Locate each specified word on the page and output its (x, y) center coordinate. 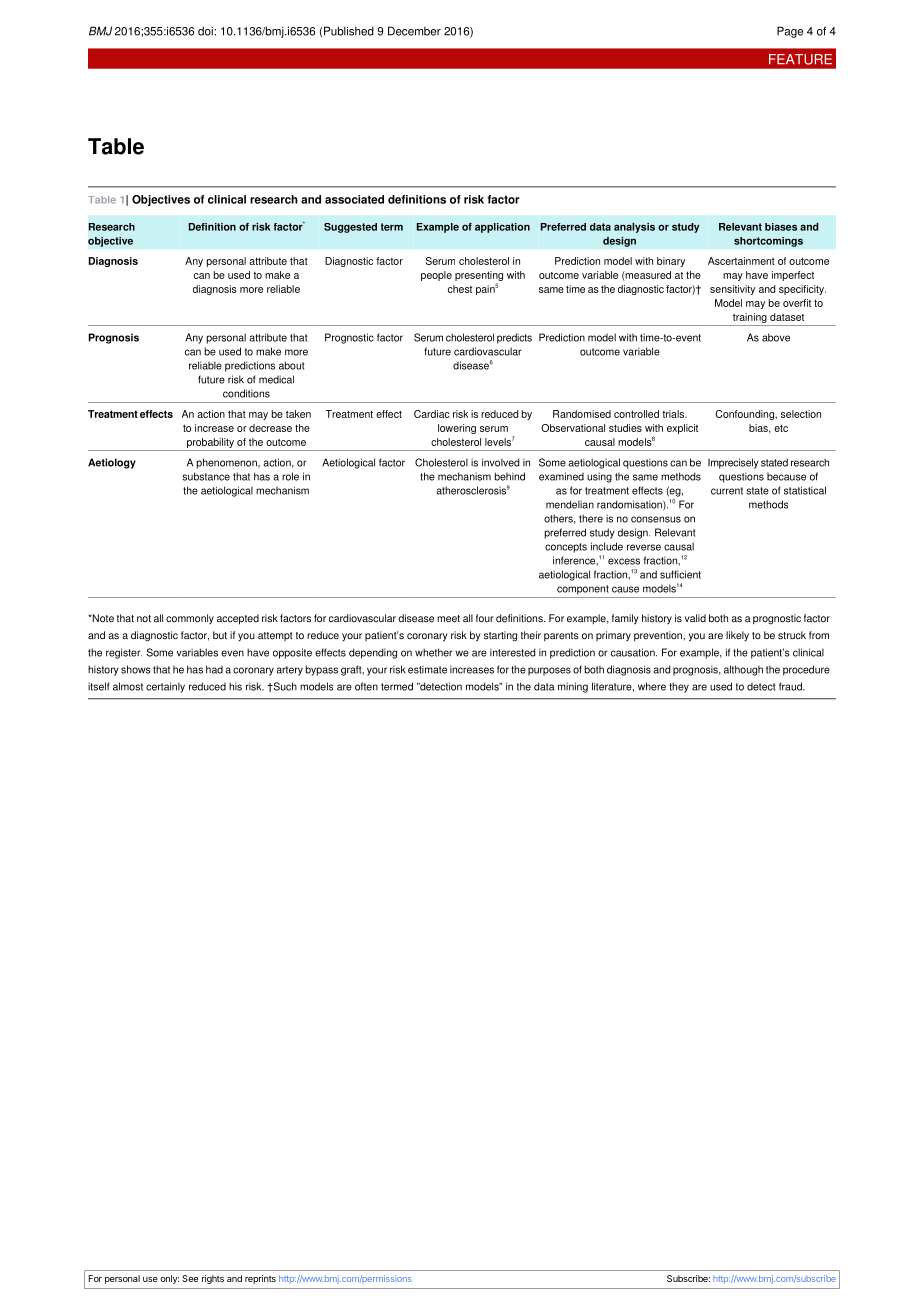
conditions (246, 393)
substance (206, 476)
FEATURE (800, 59)
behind (510, 476)
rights (213, 1279)
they (679, 687)
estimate (427, 669)
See (190, 1278)
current (727, 491)
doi (206, 31)
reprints (260, 1279)
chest (460, 289)
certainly (165, 687)
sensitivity (732, 290)
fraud (791, 686)
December (414, 31)
